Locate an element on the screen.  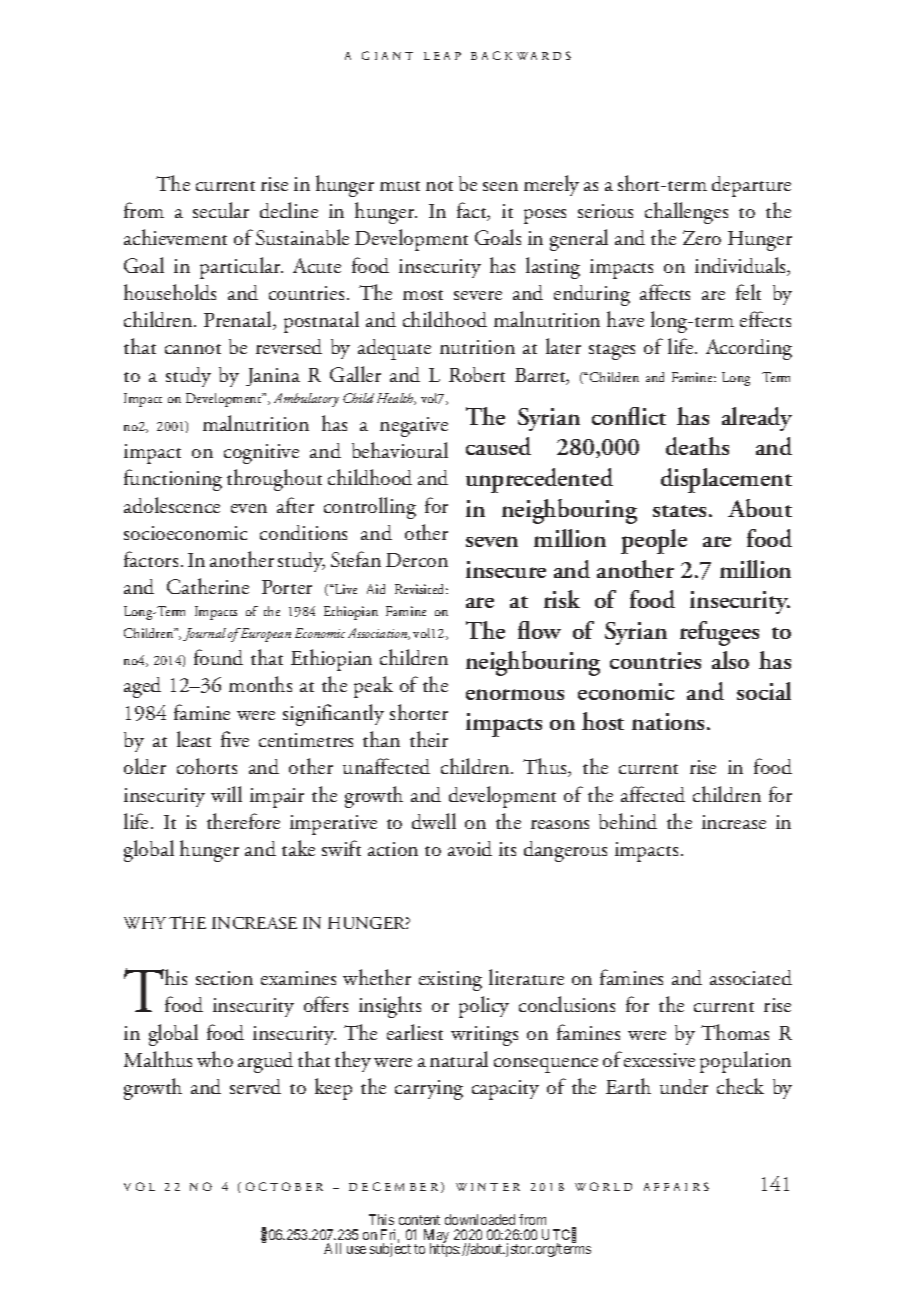
existing is located at coordinates (450, 981).
